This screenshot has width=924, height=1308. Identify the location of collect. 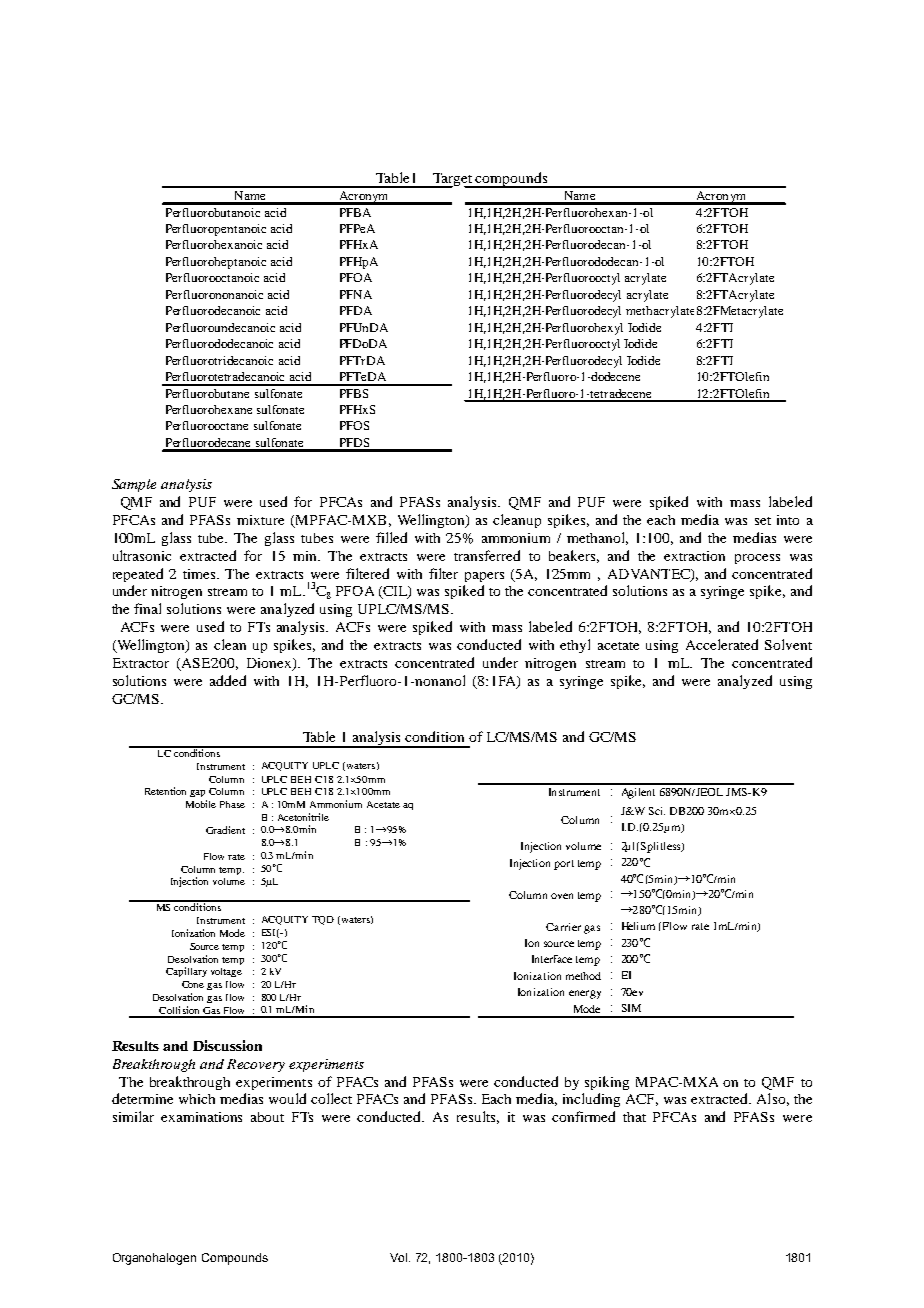
(331, 1098).
